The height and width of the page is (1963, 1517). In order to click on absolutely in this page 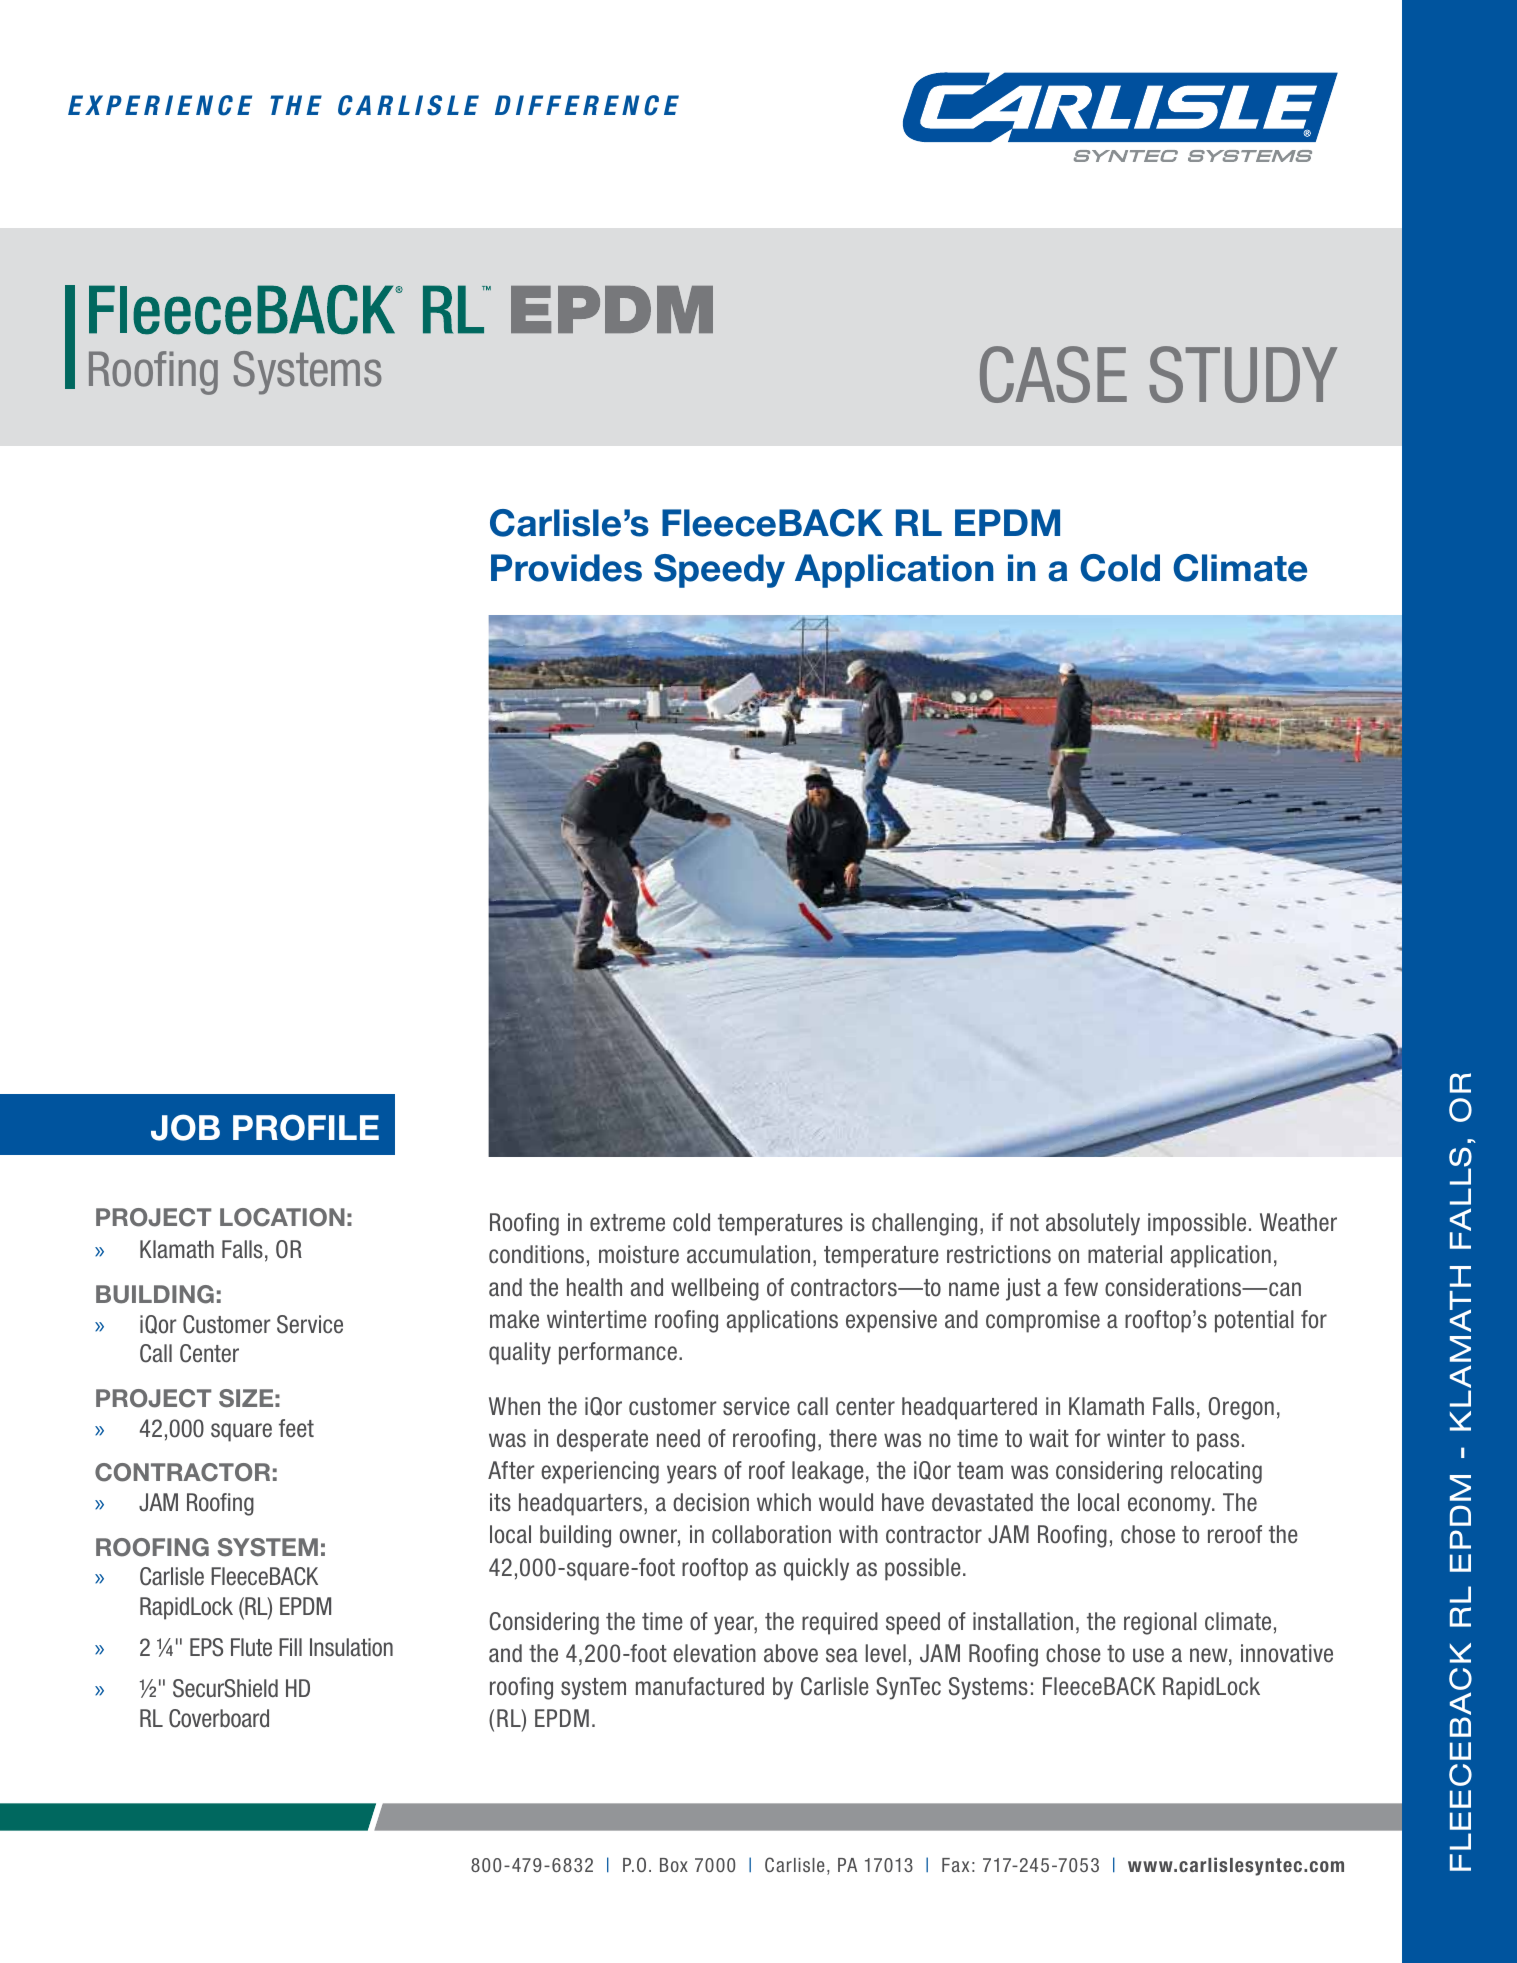, I will do `click(1093, 1224)`.
